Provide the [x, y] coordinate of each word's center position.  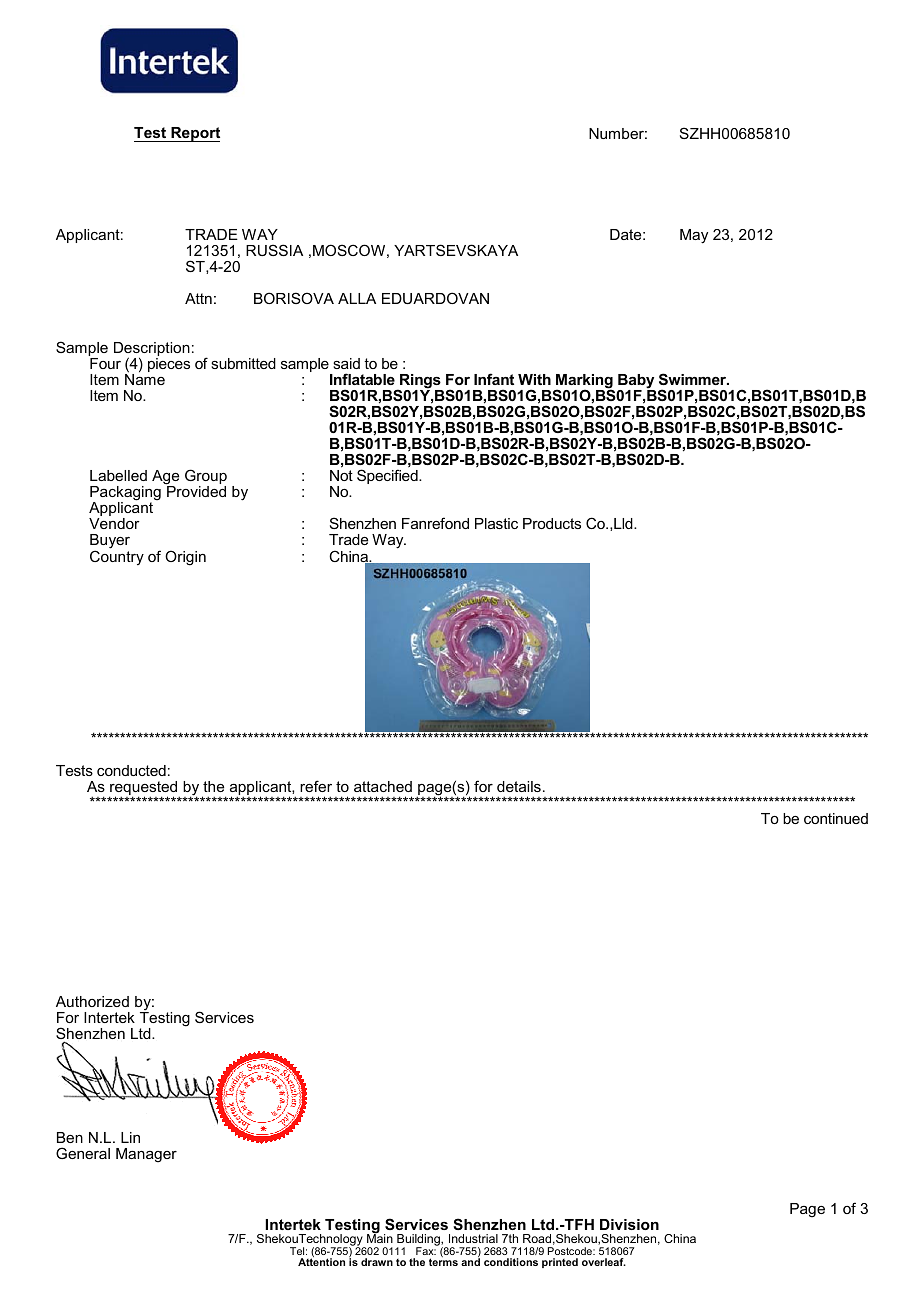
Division [629, 1224]
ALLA [357, 298]
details [519, 786]
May [694, 236]
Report [194, 134]
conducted [131, 770]
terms [443, 1262]
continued [836, 818]
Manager [146, 1155]
